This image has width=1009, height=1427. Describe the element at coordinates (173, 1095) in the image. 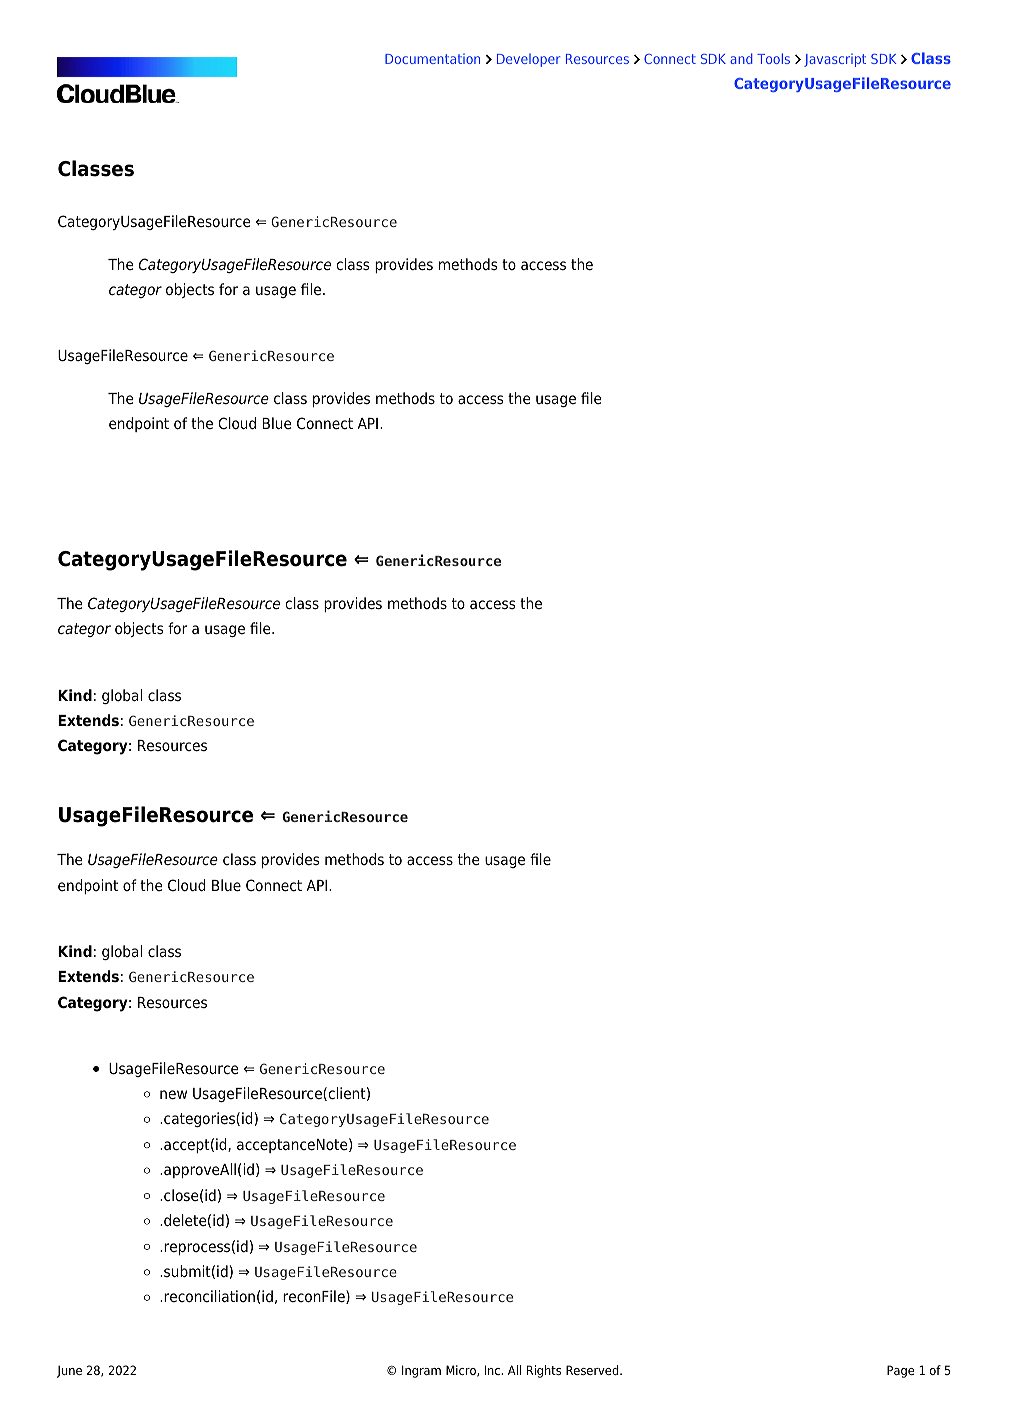

I see `new` at that location.
